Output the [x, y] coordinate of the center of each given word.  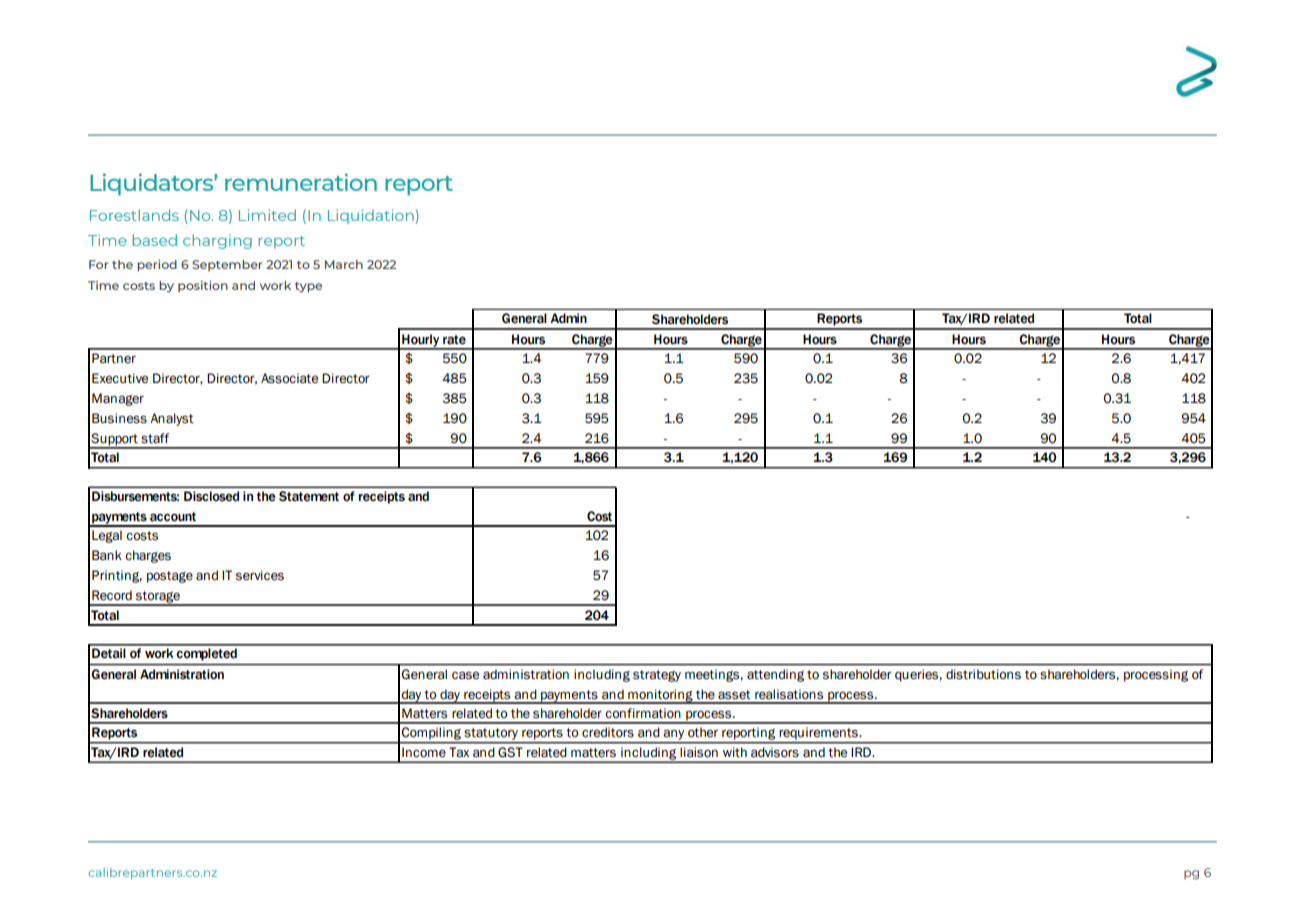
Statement [309, 496]
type [308, 287]
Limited [267, 215]
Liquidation [371, 216]
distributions [983, 674]
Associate [289, 378]
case [465, 675]
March [344, 264]
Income [423, 752]
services [260, 575]
